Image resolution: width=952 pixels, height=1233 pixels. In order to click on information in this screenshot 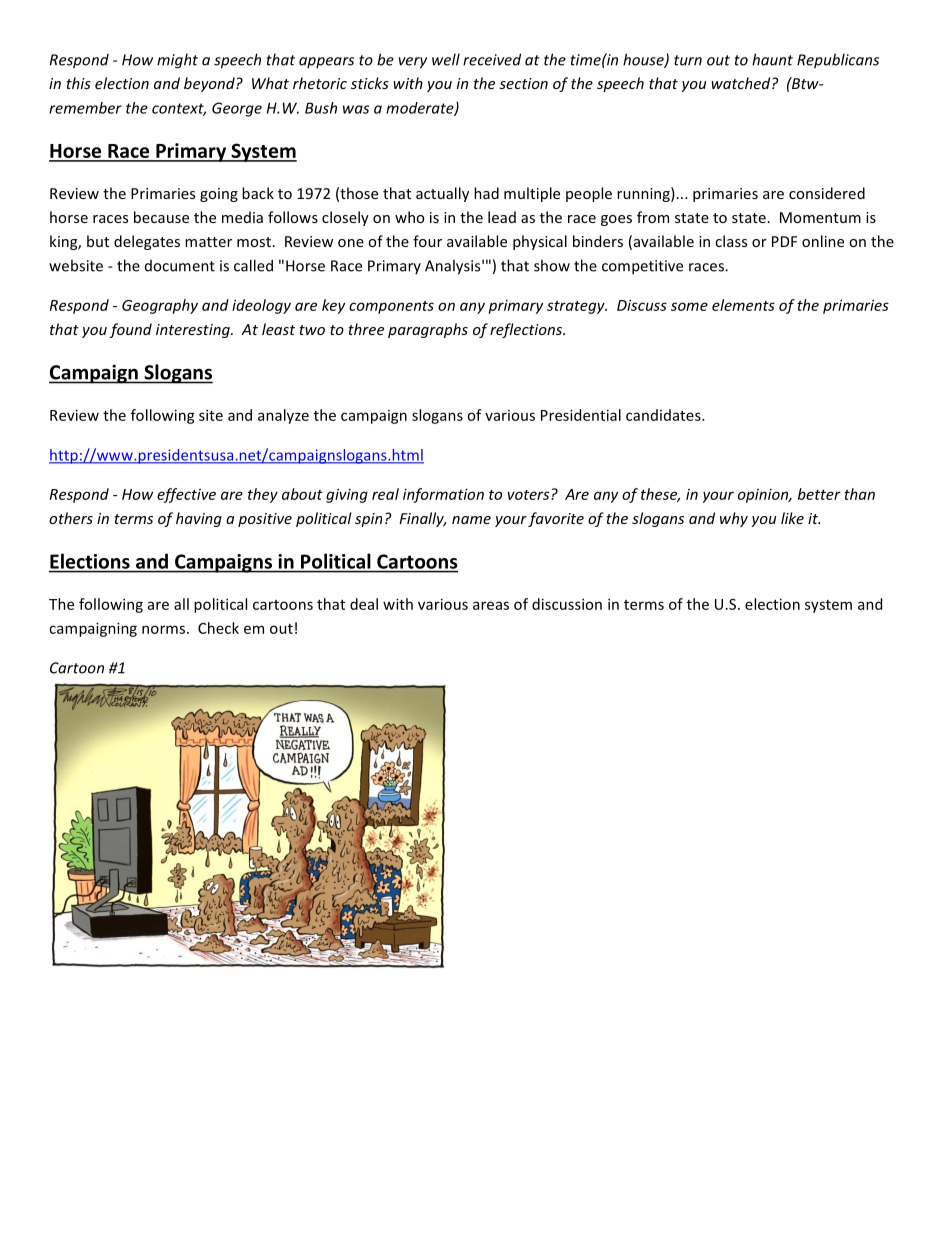, I will do `click(443, 495)`.
